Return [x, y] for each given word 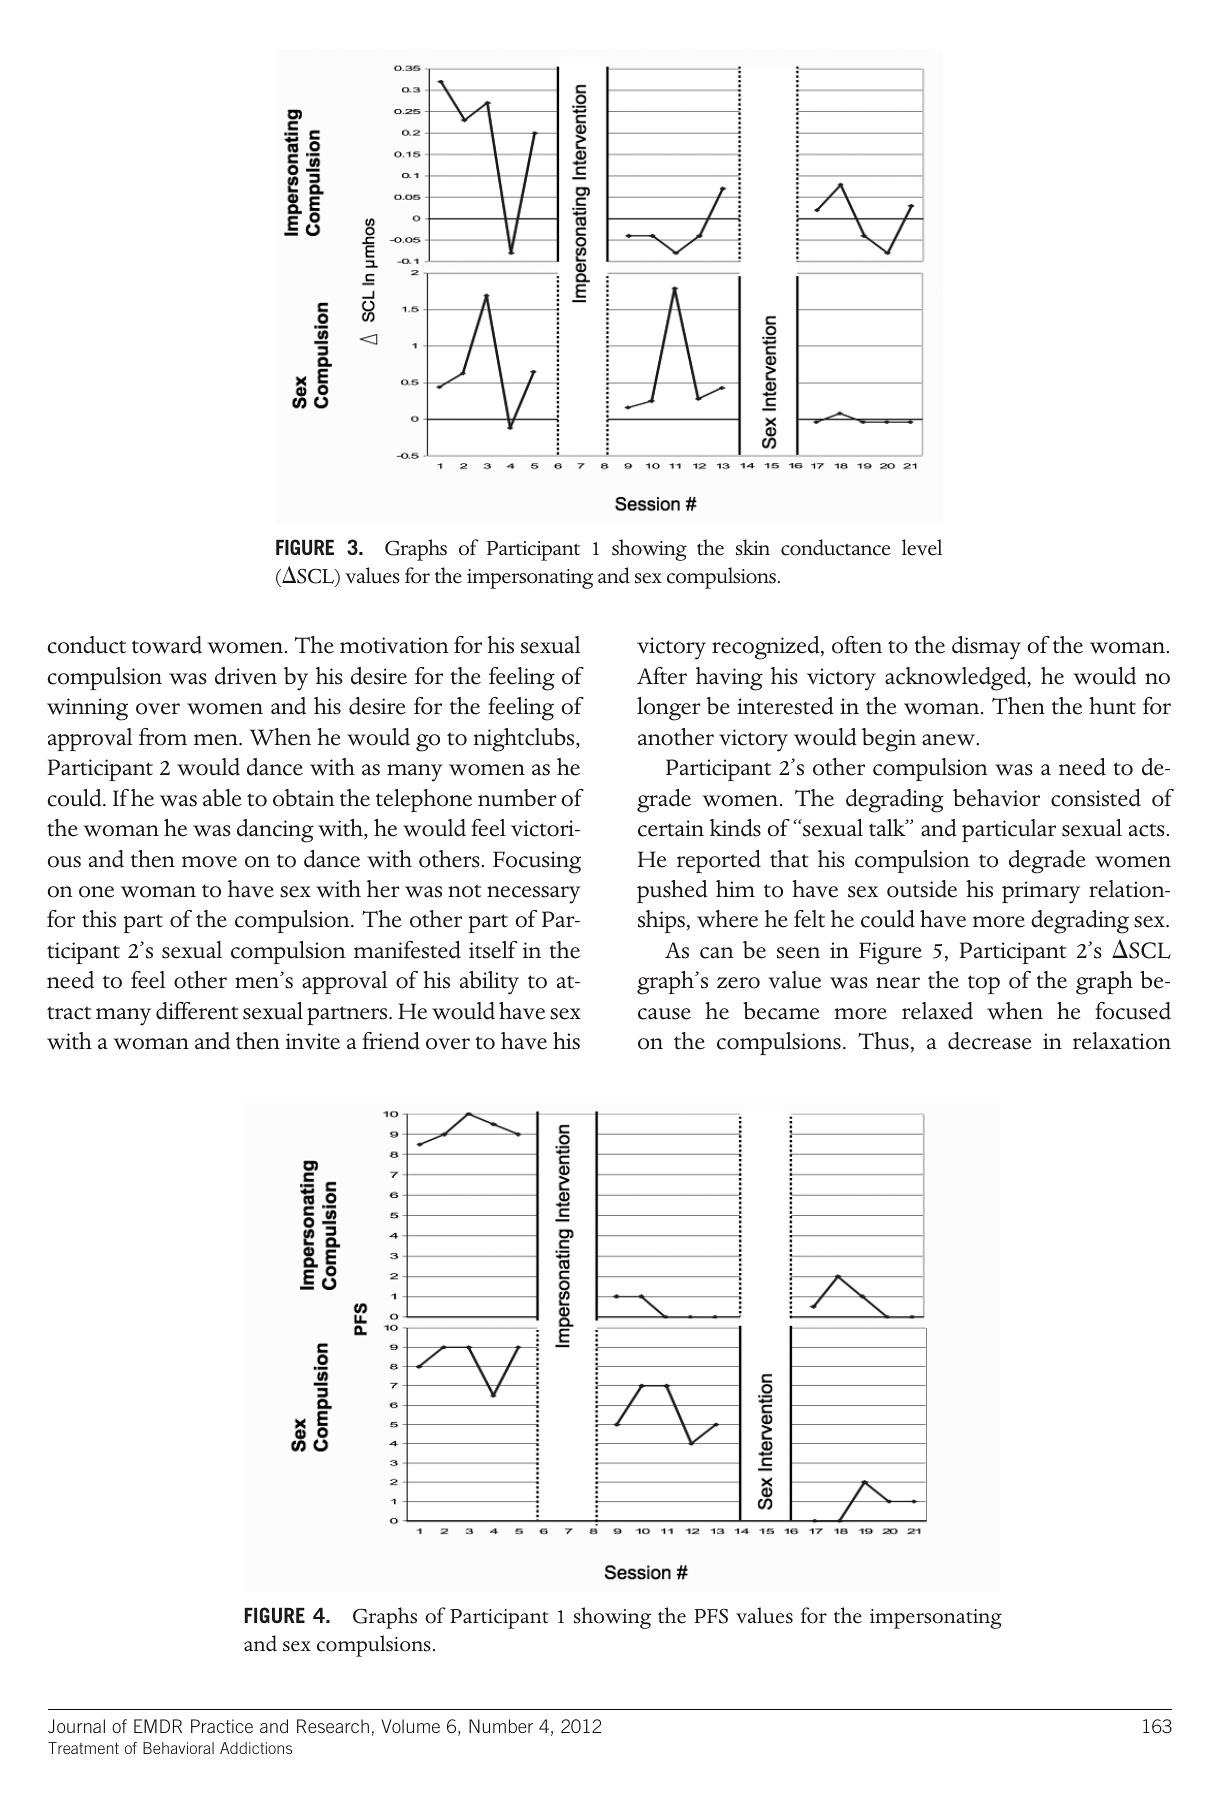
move [209, 862]
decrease [990, 1041]
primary [1041, 892]
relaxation [1122, 1041]
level [922, 547]
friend [391, 1041]
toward [167, 645]
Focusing [537, 862]
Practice [222, 1726]
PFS [711, 1616]
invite [313, 1041]
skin [753, 547]
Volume [410, 1726]
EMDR [158, 1726]
